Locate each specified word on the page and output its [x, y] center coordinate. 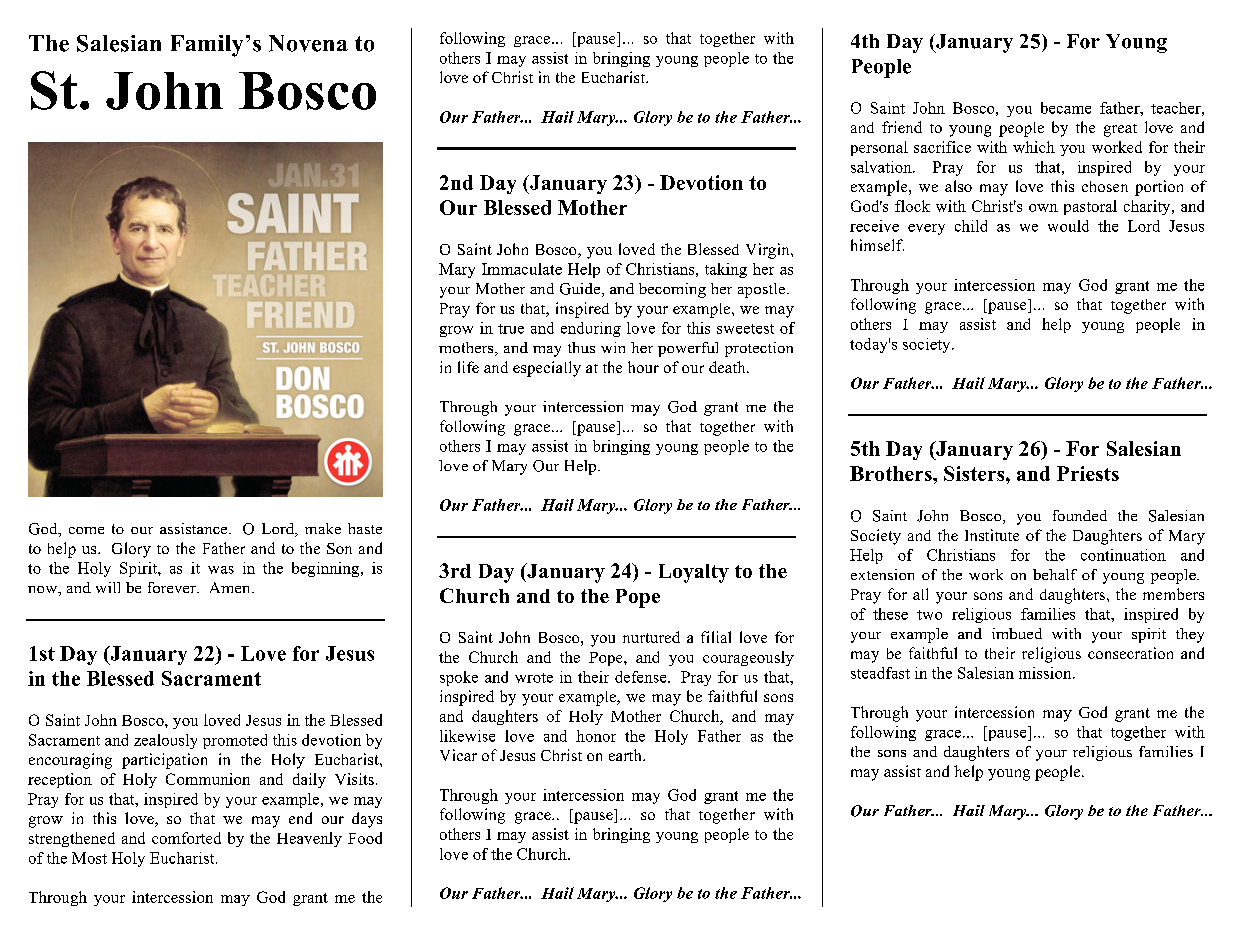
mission [1046, 673]
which [1034, 147]
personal [879, 148]
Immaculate [522, 269]
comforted [186, 838]
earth [626, 755]
